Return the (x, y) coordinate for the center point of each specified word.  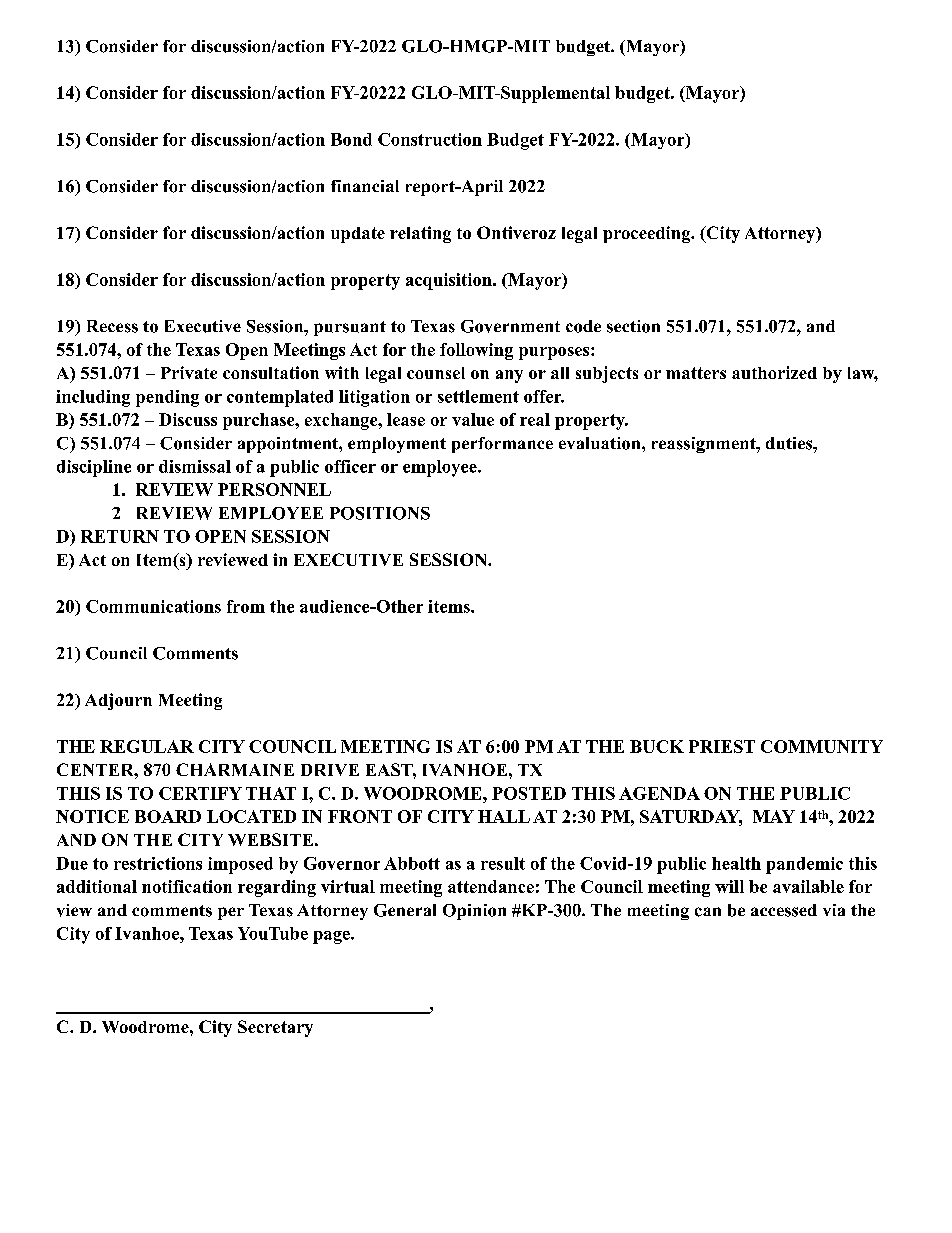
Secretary (275, 1028)
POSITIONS (380, 513)
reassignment (705, 445)
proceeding (648, 234)
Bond (351, 139)
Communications (153, 606)
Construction (430, 139)
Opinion (474, 912)
